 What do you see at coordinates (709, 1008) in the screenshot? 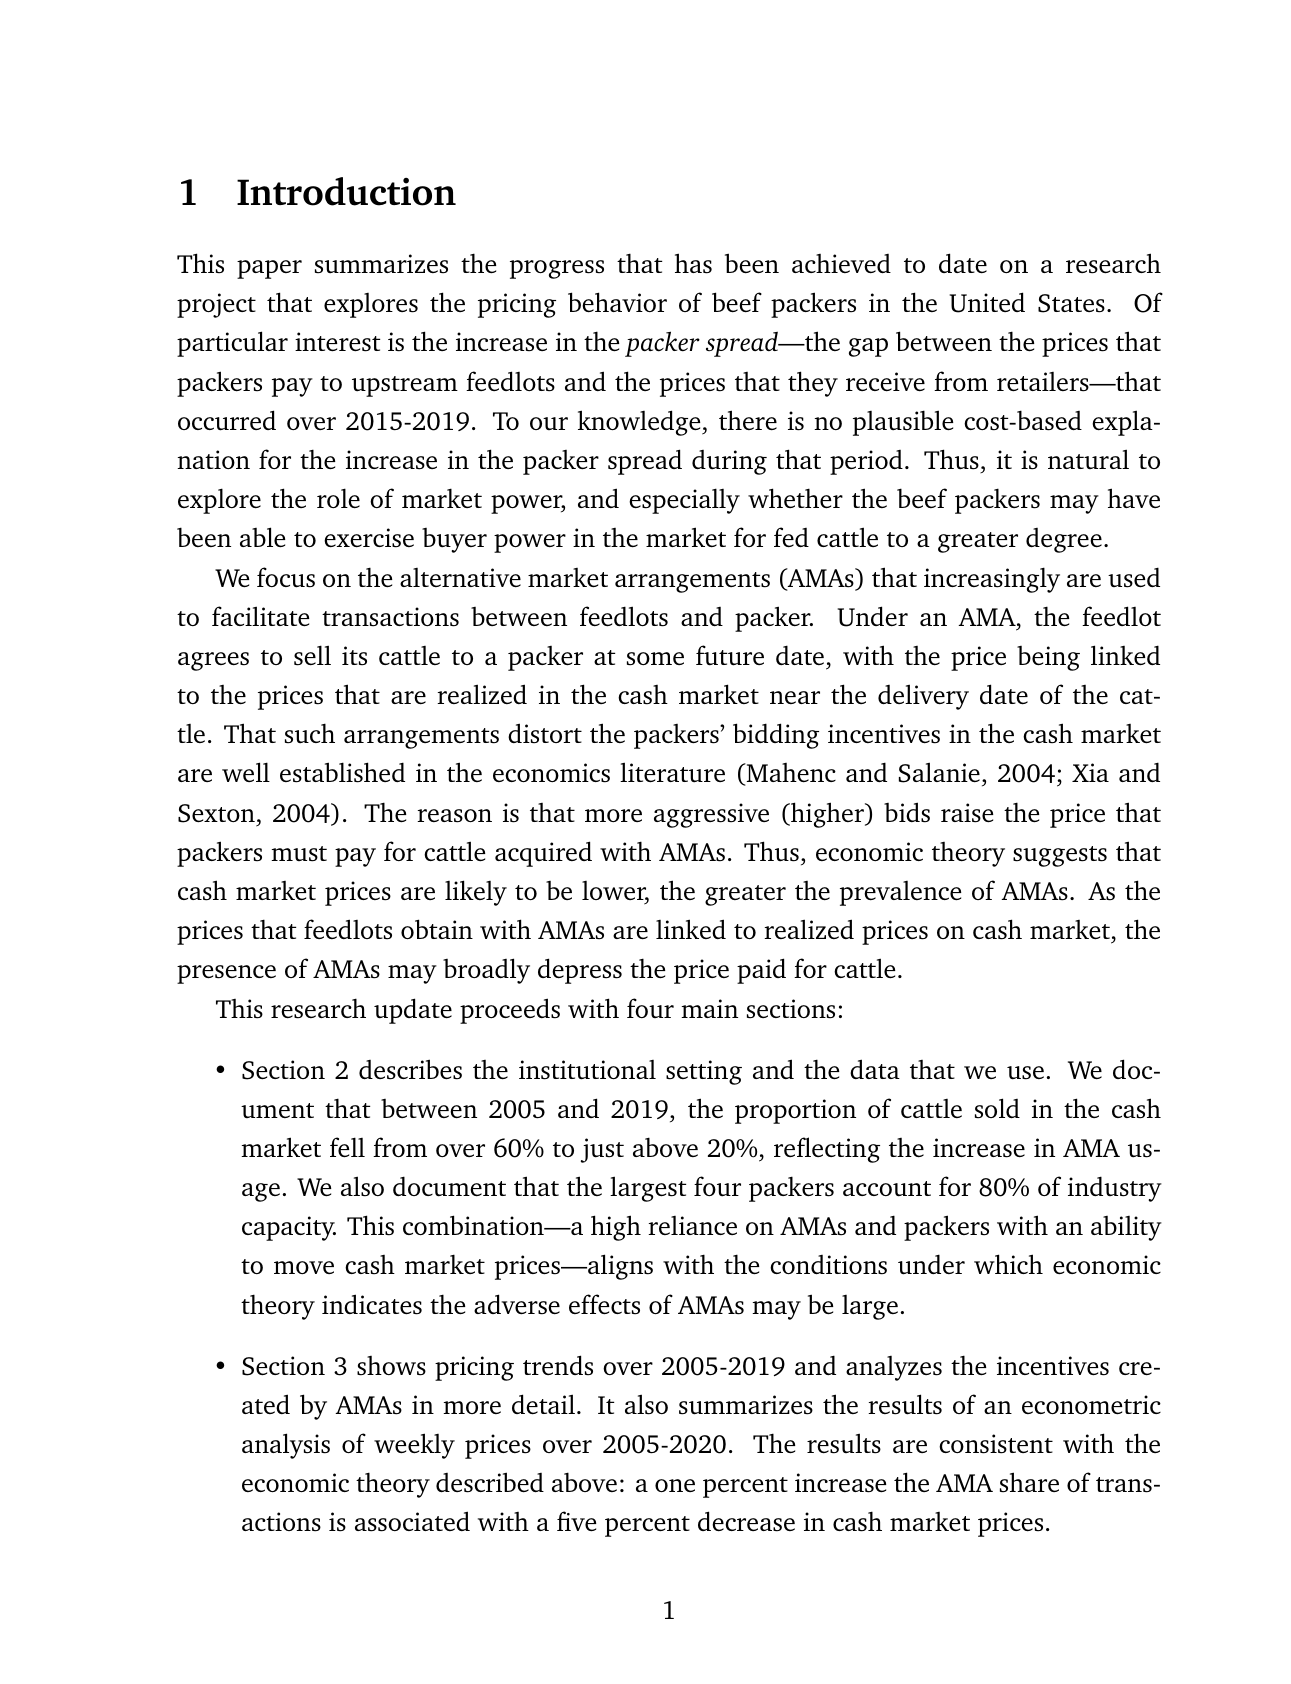
I see `main` at bounding box center [709, 1008].
